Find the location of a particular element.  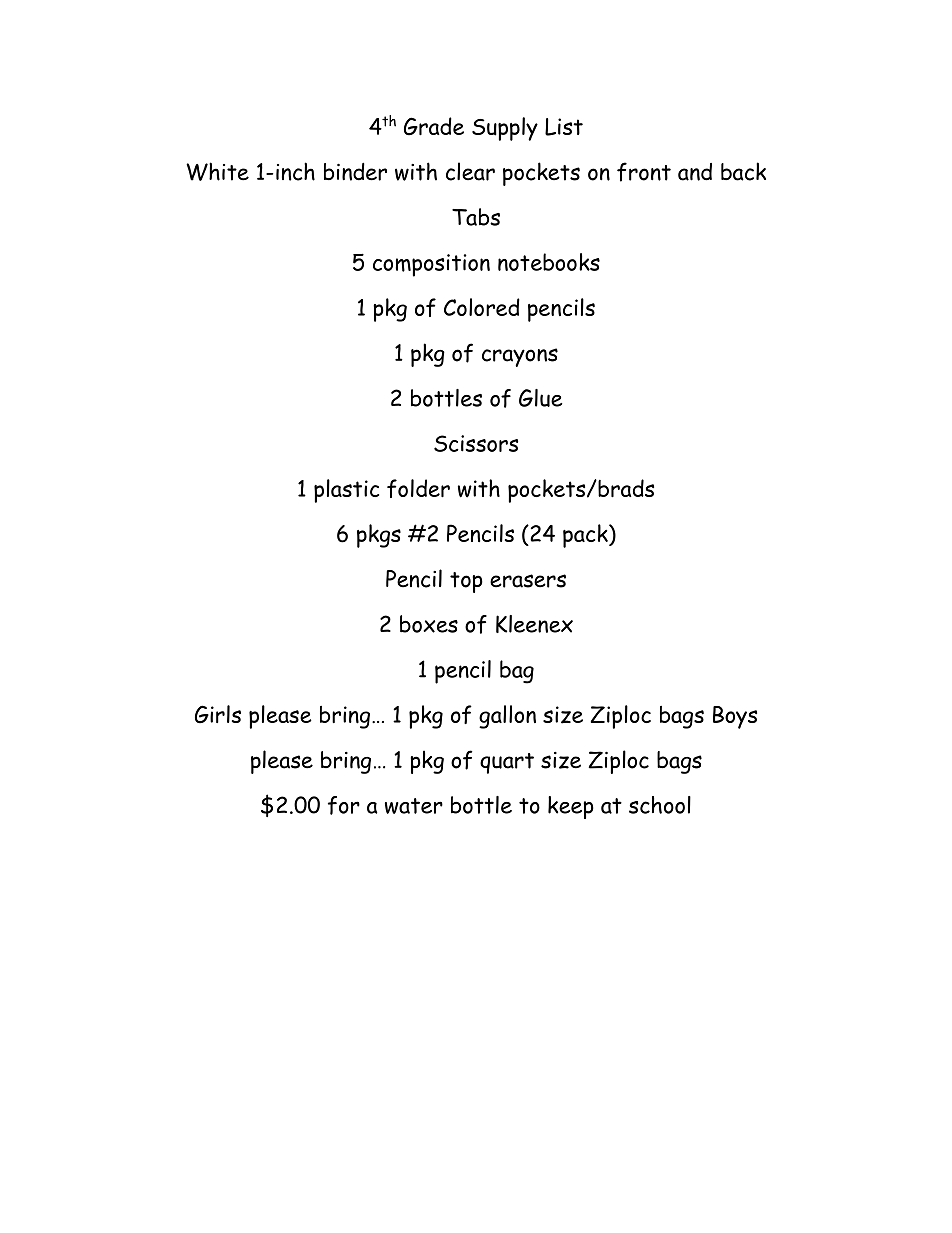

composition is located at coordinates (431, 265).
